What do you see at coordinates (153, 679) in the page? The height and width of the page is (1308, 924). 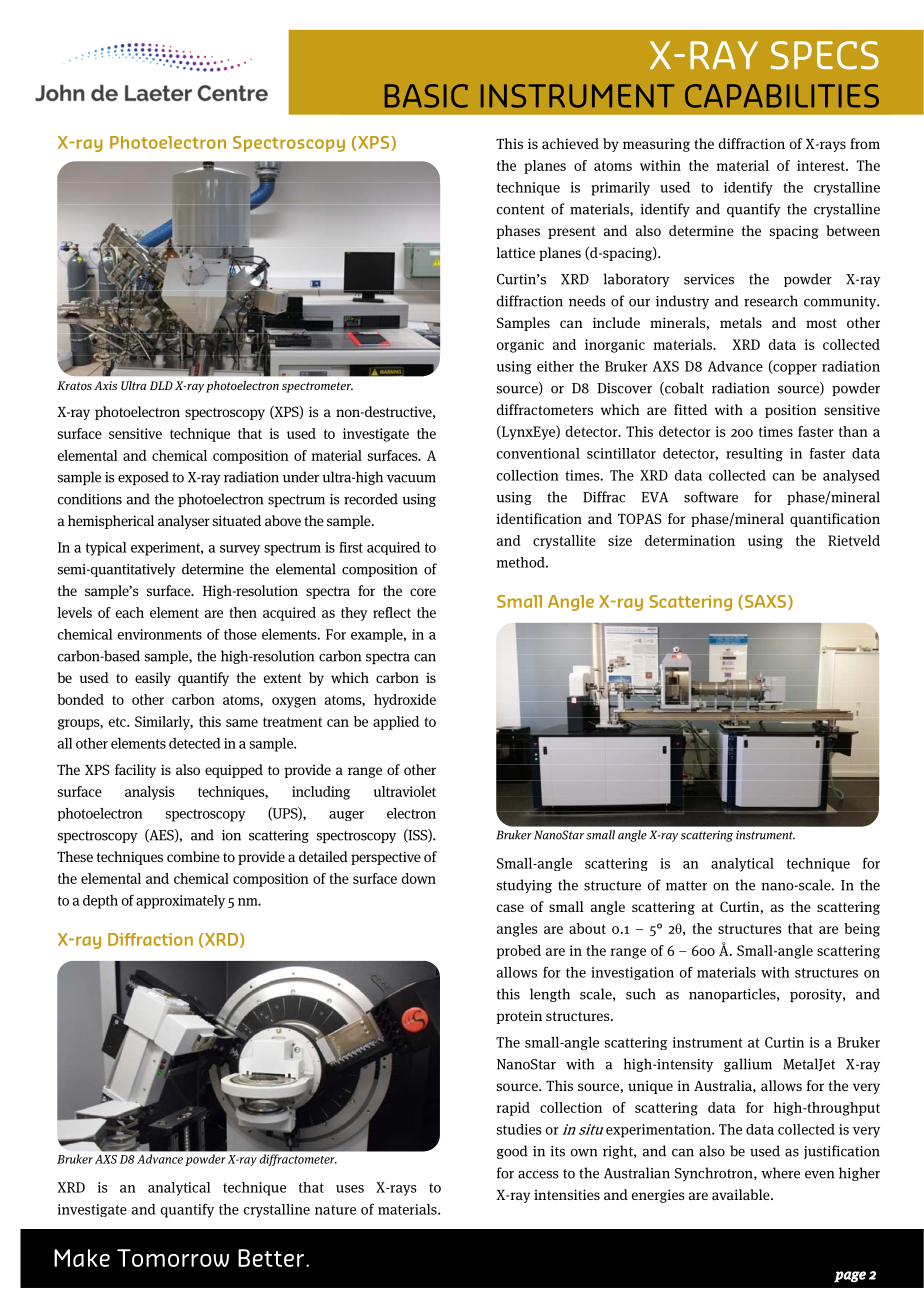 I see `easily` at bounding box center [153, 679].
